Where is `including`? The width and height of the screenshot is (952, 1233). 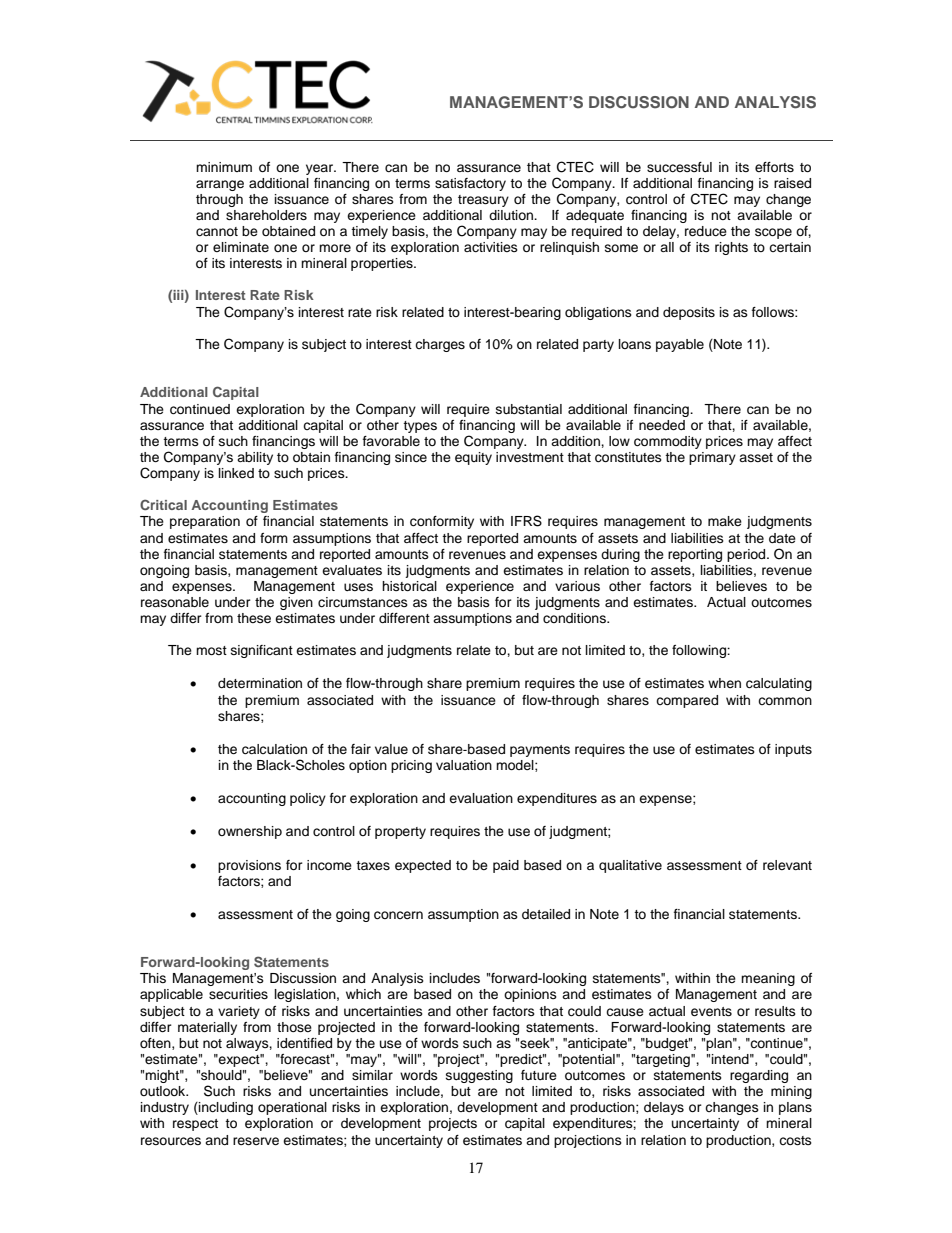
including is located at coordinates (225, 1108).
